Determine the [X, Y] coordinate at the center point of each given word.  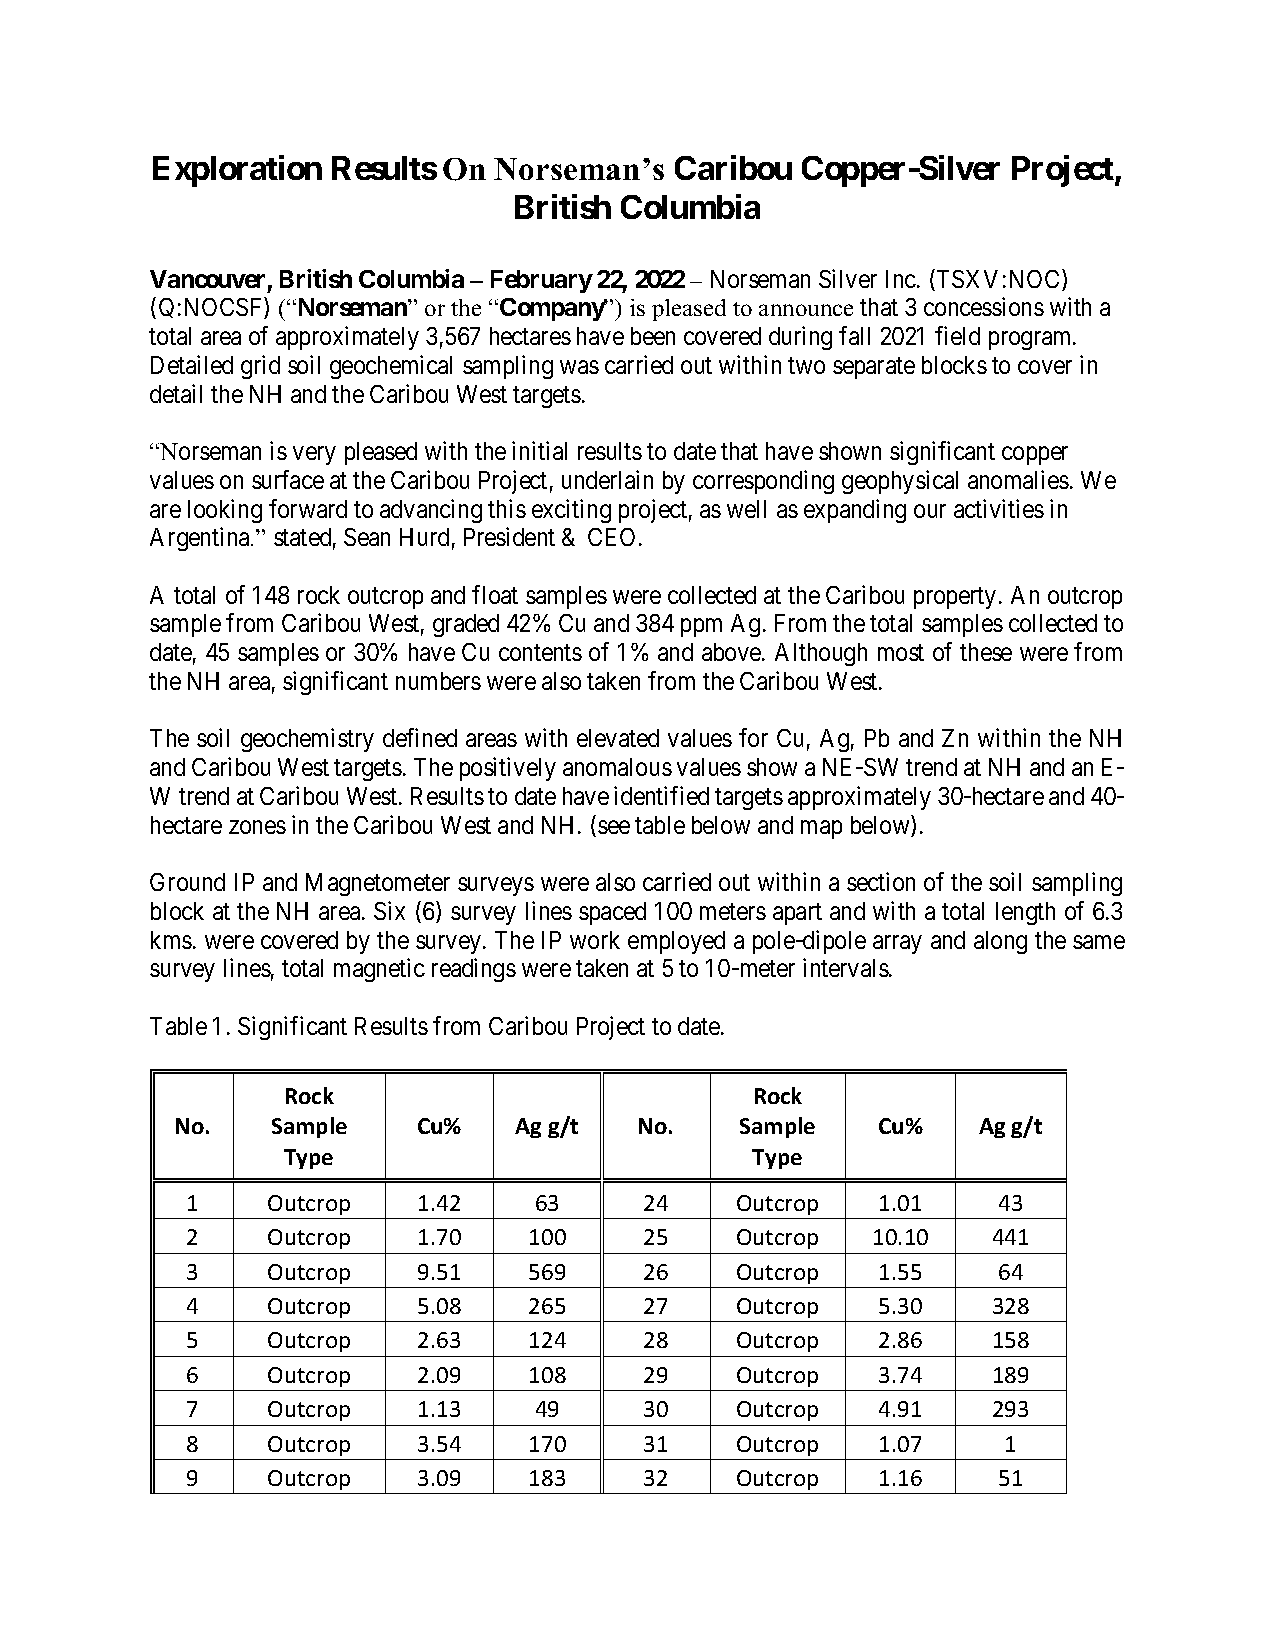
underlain [607, 479]
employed [676, 942]
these [986, 652]
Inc [902, 279]
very [314, 456]
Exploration [237, 171]
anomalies [1018, 479]
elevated [618, 738]
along [1000, 942]
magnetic [379, 970]
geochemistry [307, 740]
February [542, 281]
